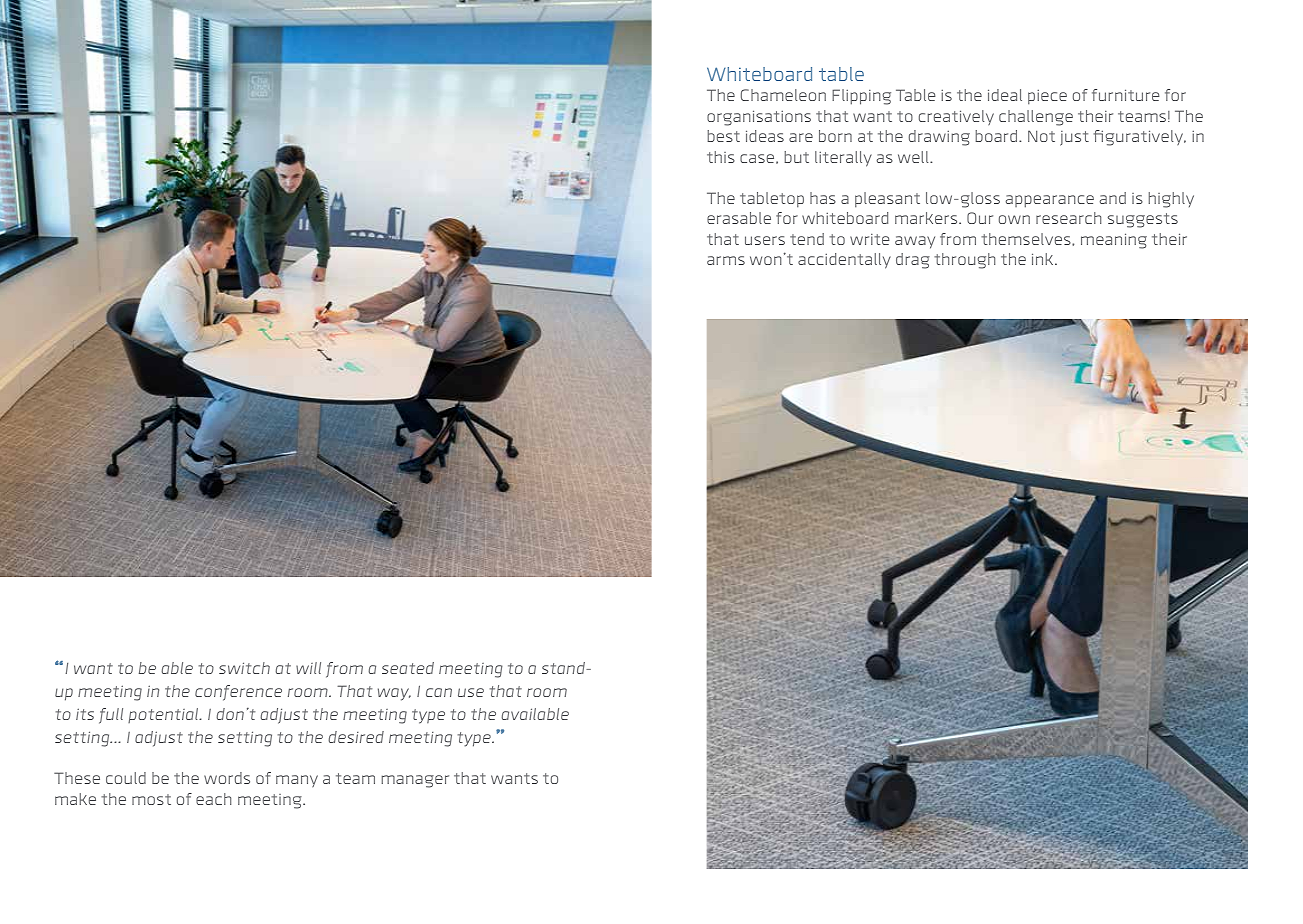 This document has width=1303, height=924. I want to click on best, so click(723, 136).
